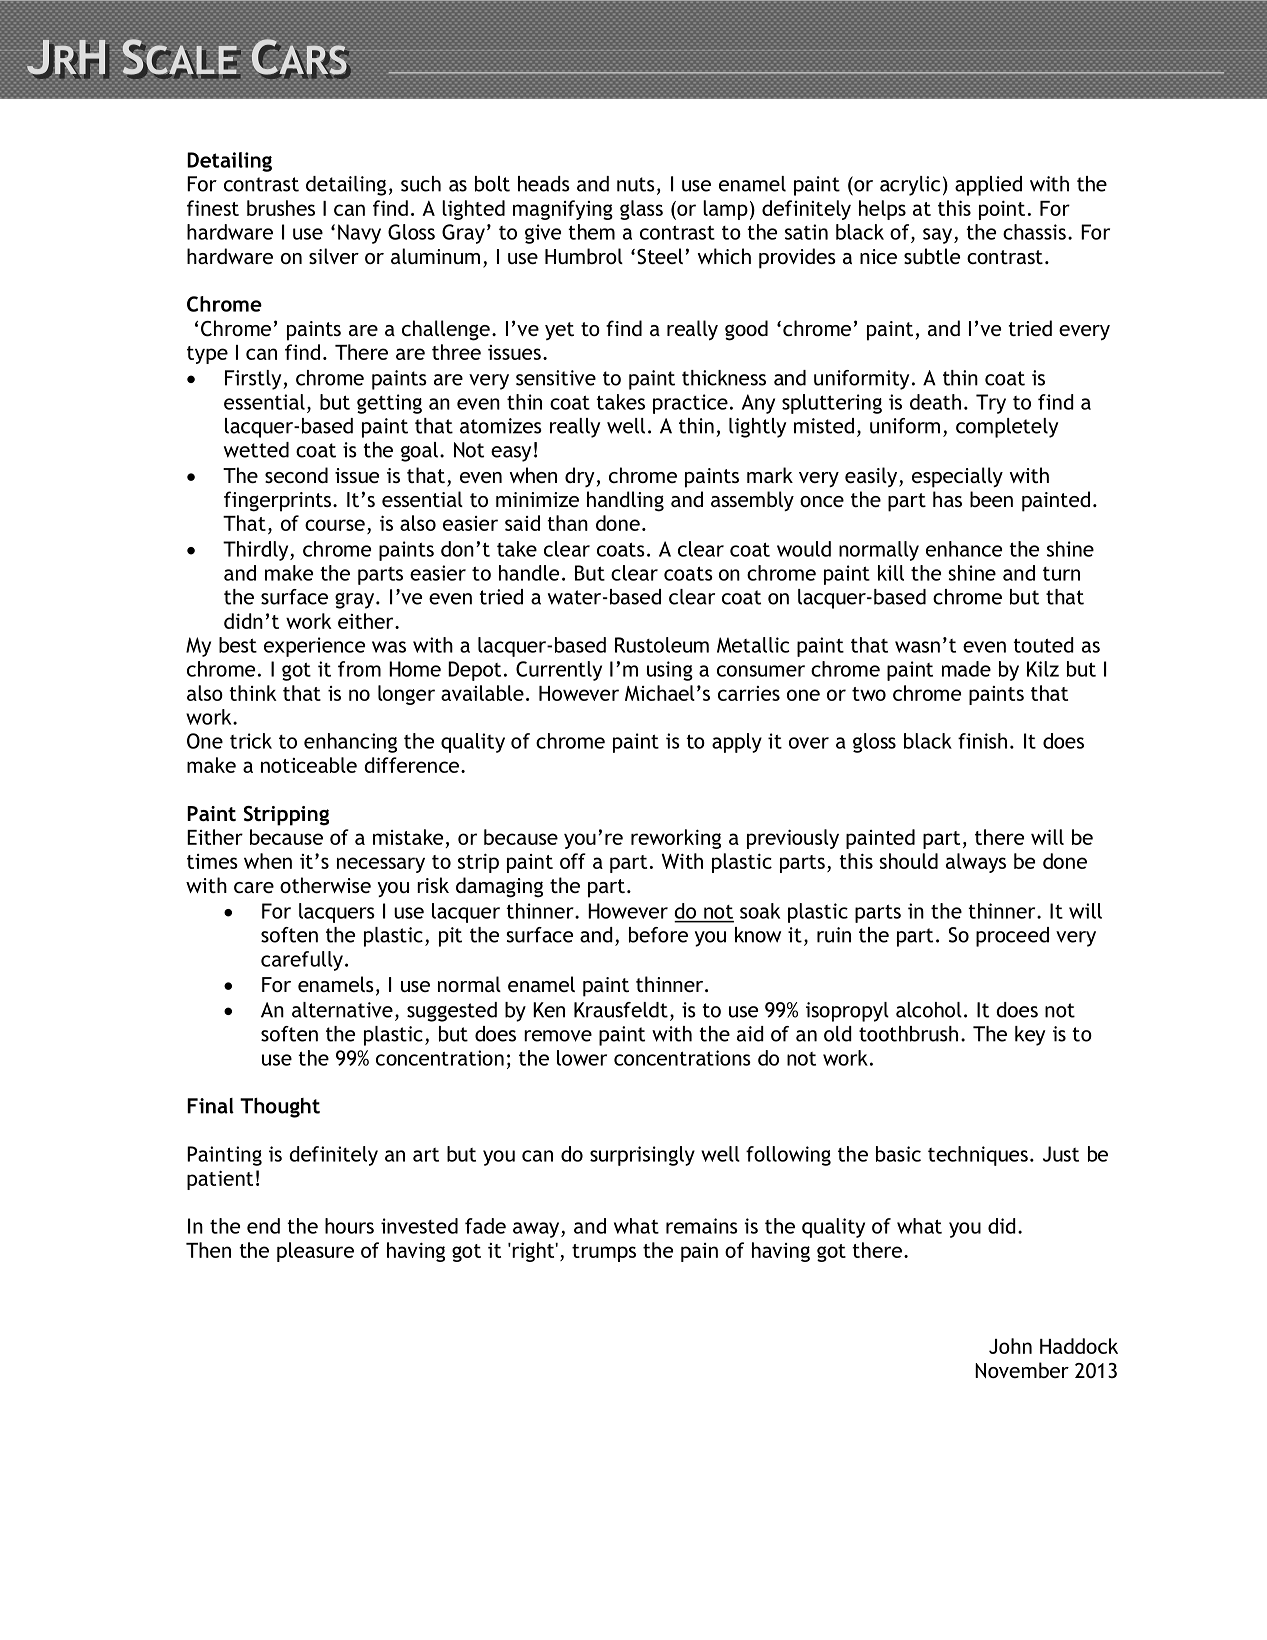 The width and height of the screenshot is (1267, 1640). What do you see at coordinates (641, 210) in the screenshot?
I see `glass` at bounding box center [641, 210].
